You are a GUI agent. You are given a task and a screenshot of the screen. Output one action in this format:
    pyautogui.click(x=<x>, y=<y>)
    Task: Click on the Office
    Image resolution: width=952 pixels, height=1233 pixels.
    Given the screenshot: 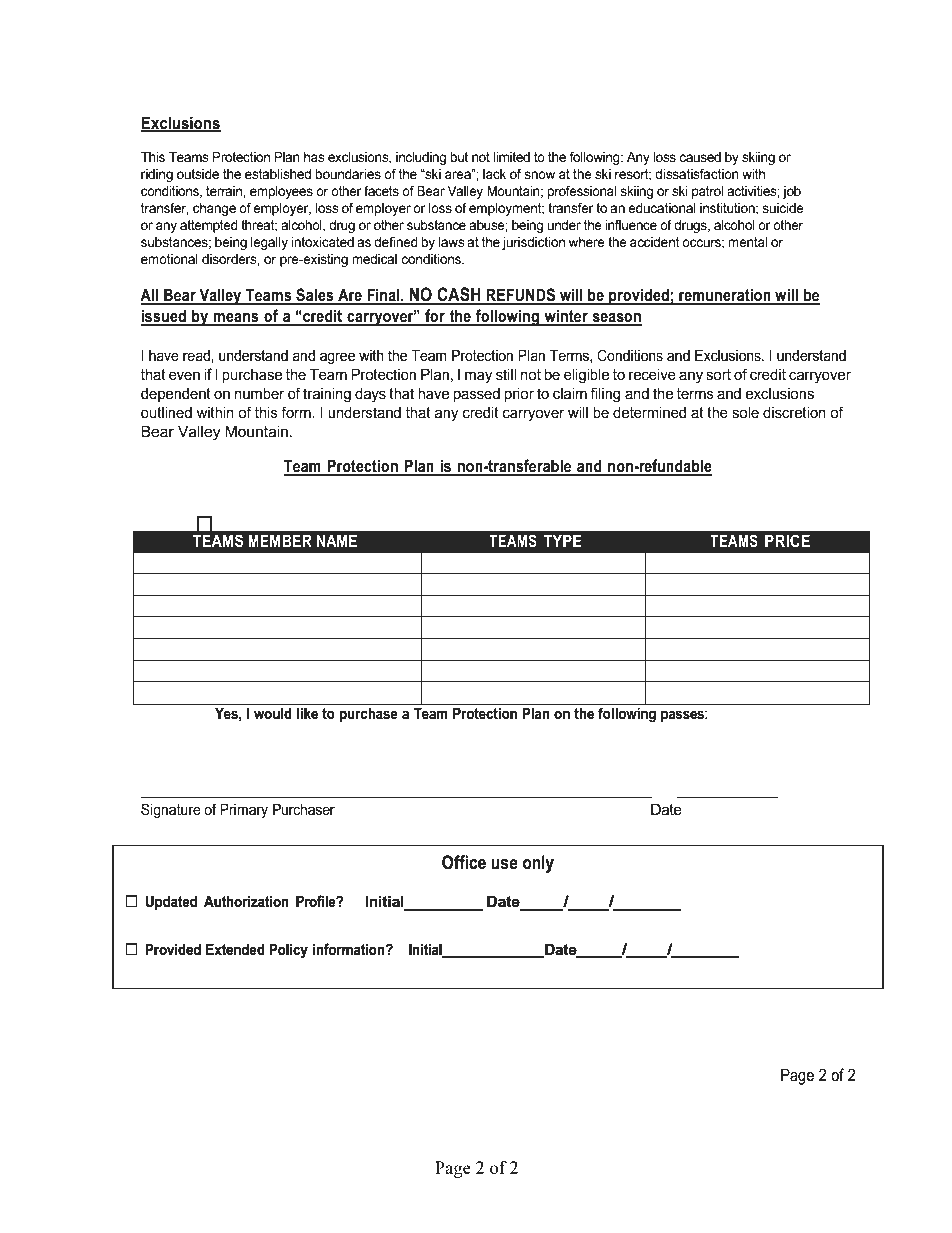 What is the action you would take?
    pyautogui.click(x=464, y=862)
